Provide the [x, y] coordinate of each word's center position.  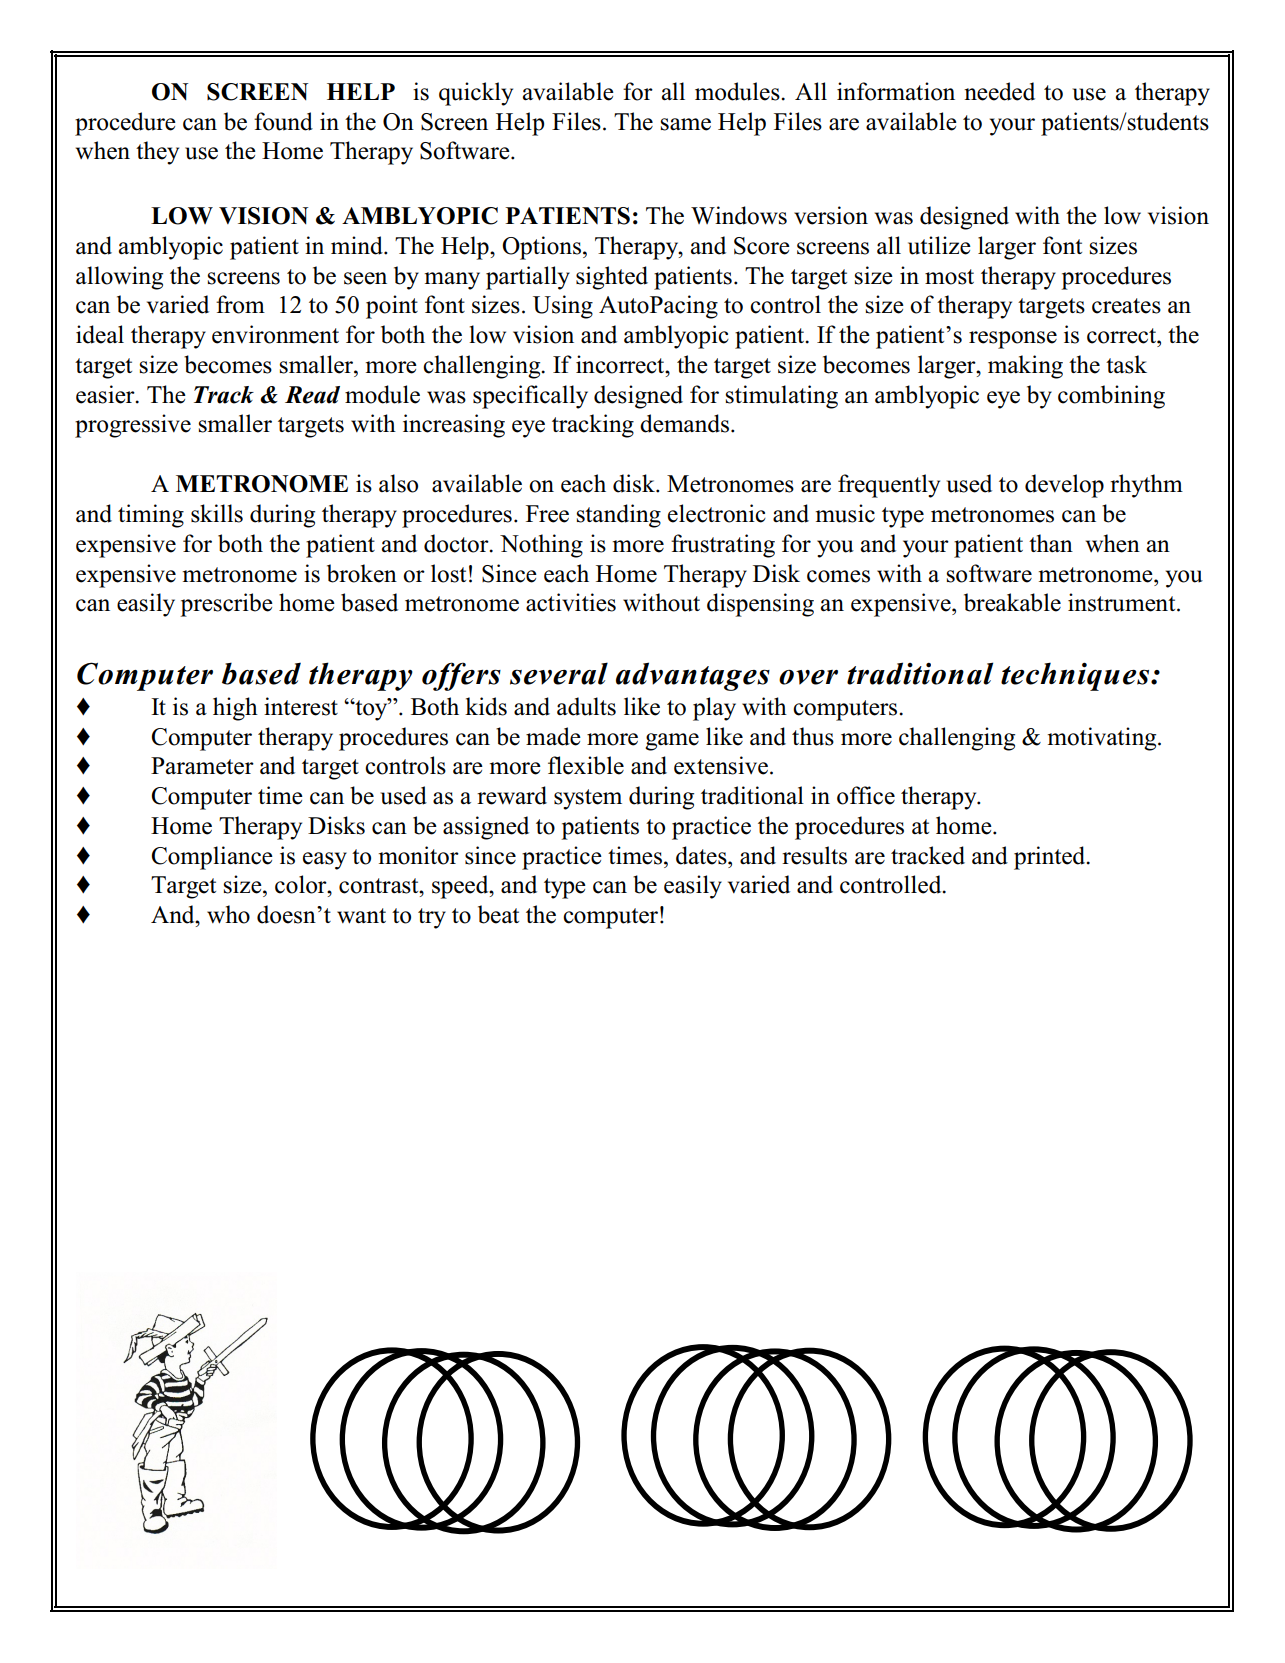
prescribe [226, 605]
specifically [530, 397]
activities [571, 602]
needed [999, 91]
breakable [1012, 602]
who [228, 914]
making [1025, 367]
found [283, 121]
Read [312, 395]
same [686, 124]
